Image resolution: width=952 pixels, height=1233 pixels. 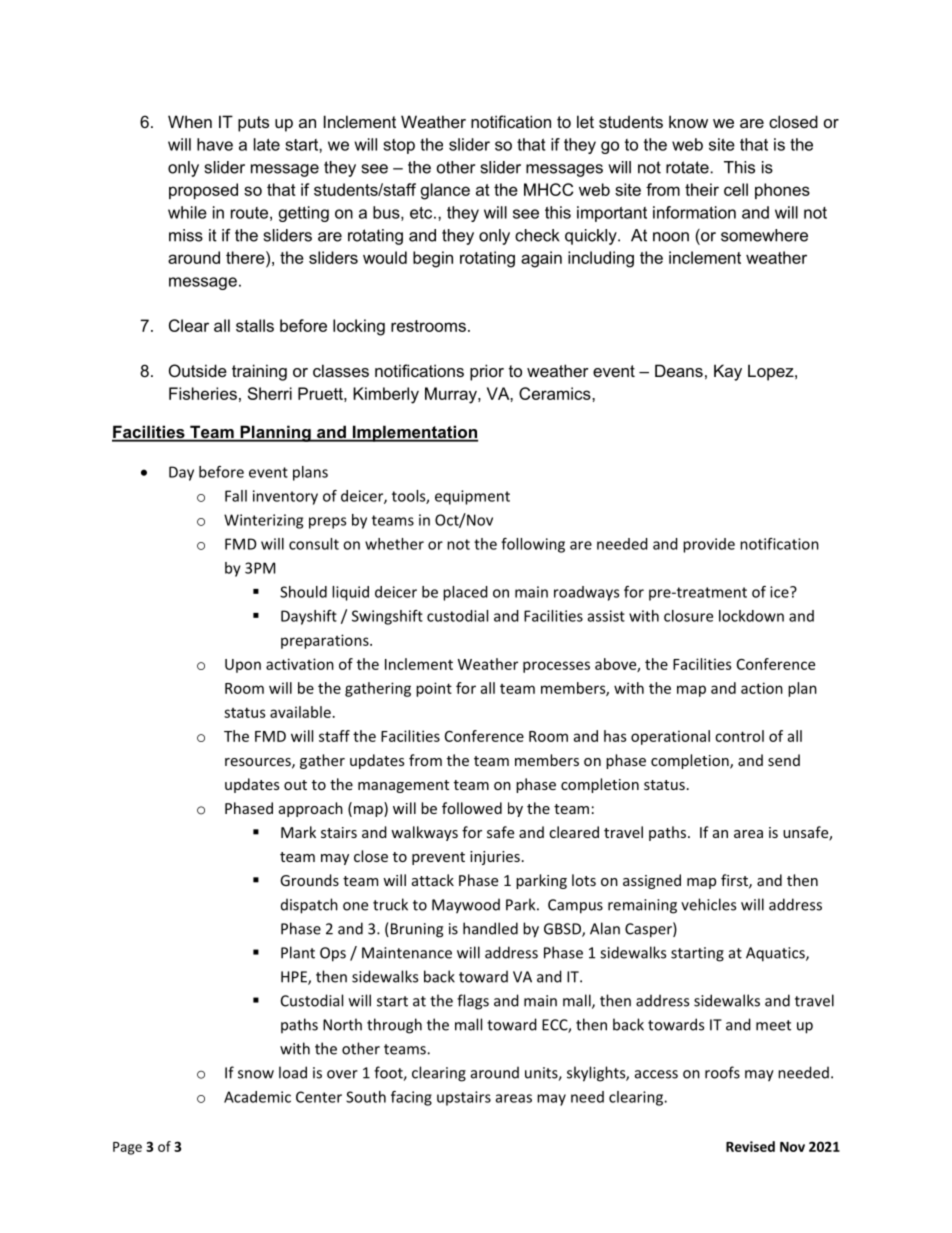 I want to click on rotate, so click(x=688, y=167).
